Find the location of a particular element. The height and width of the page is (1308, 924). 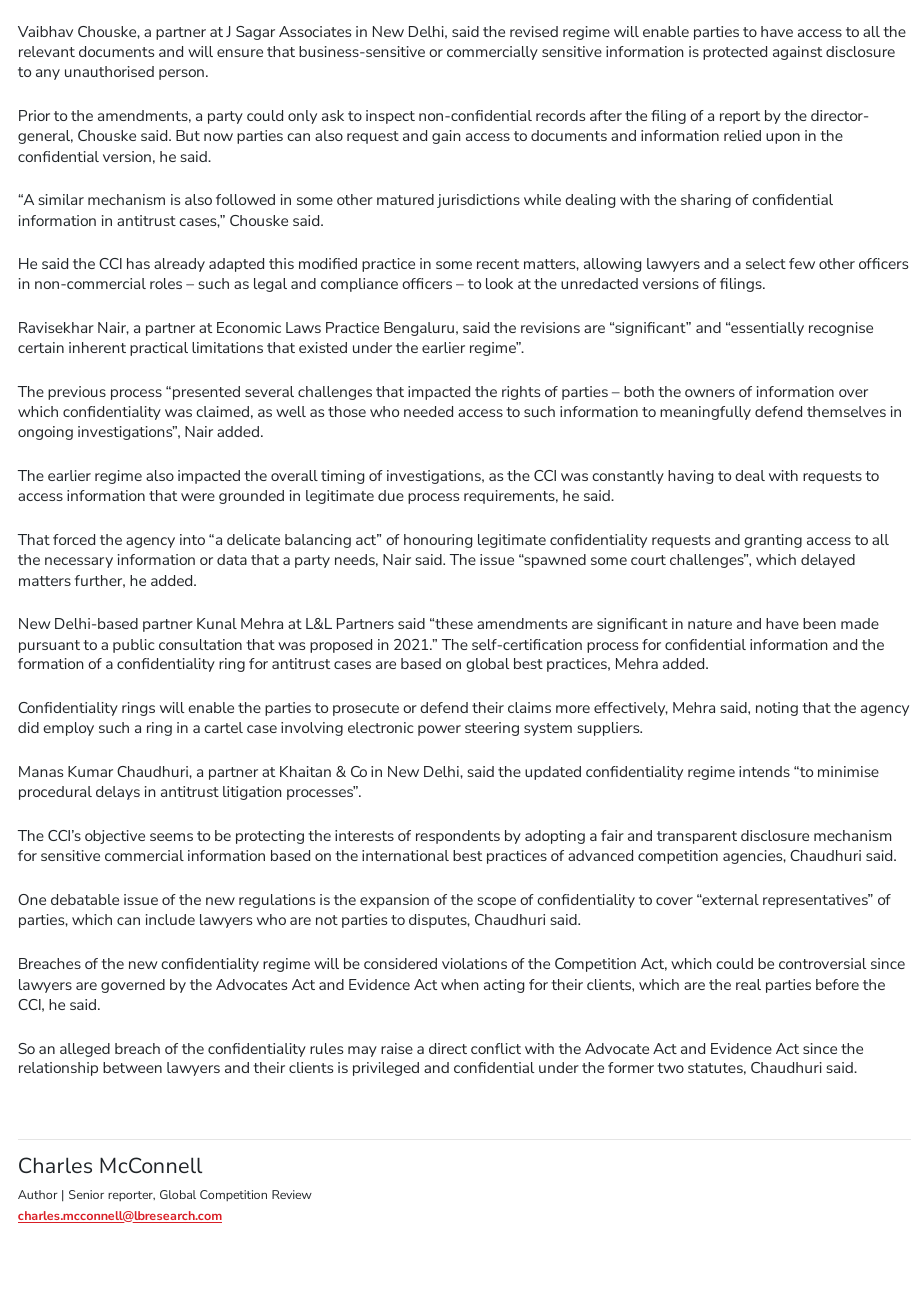

public is located at coordinates (134, 646).
